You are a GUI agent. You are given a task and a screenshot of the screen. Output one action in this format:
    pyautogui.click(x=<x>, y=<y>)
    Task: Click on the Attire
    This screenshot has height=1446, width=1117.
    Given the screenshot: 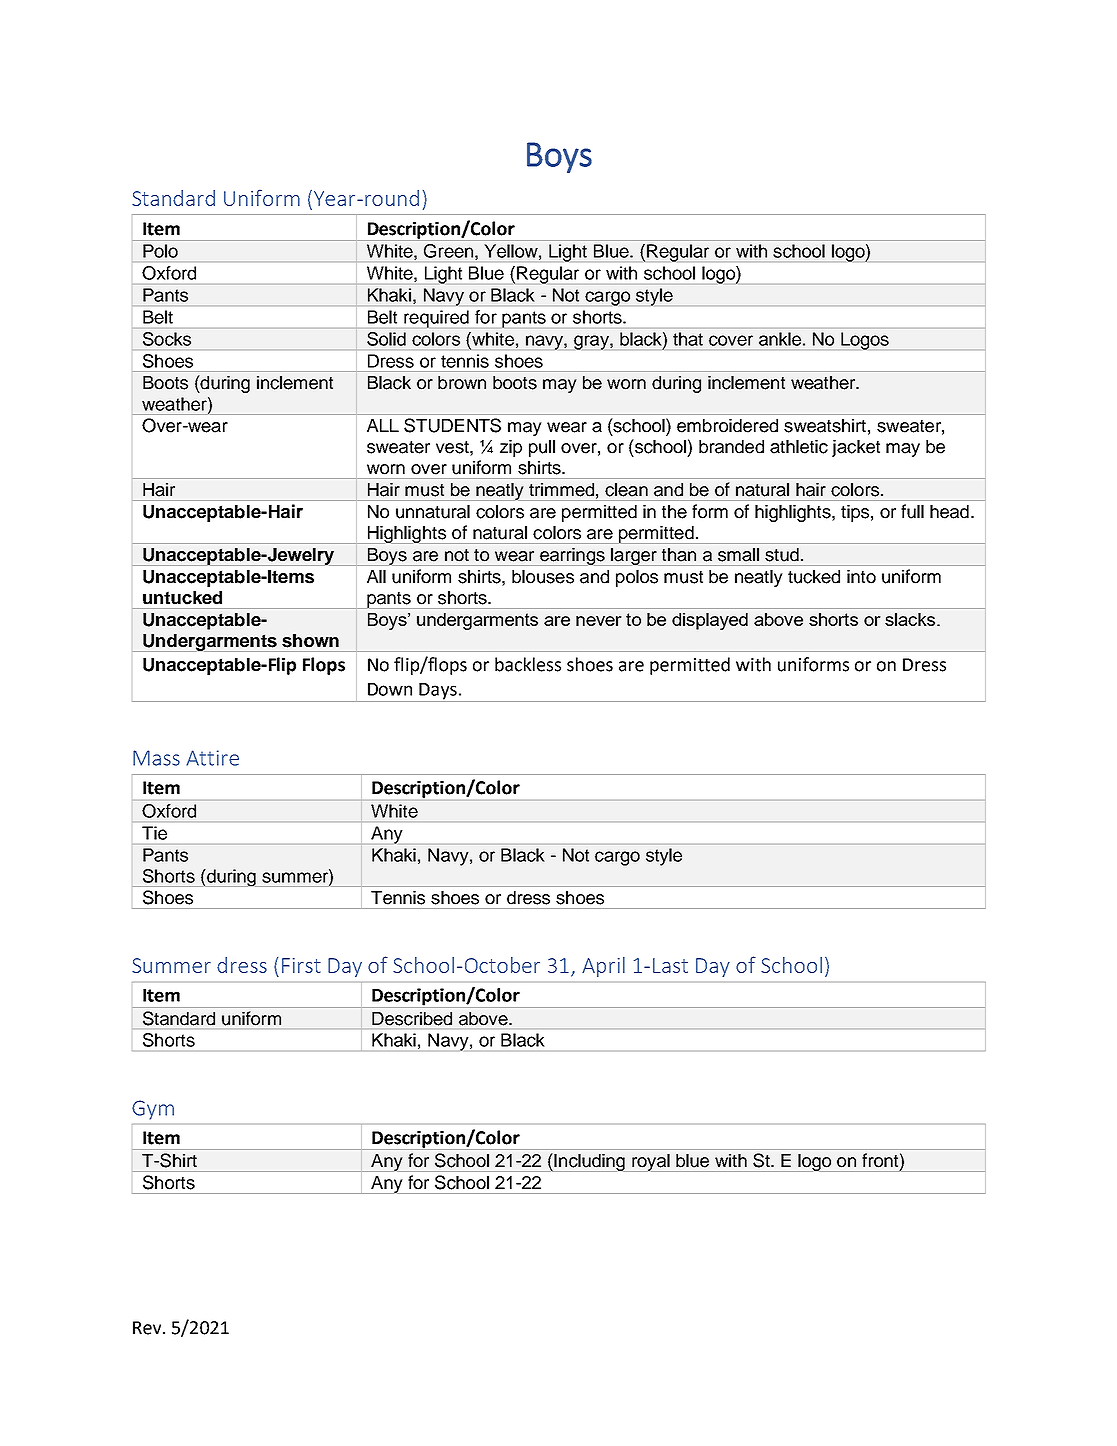 What is the action you would take?
    pyautogui.click(x=212, y=758)
